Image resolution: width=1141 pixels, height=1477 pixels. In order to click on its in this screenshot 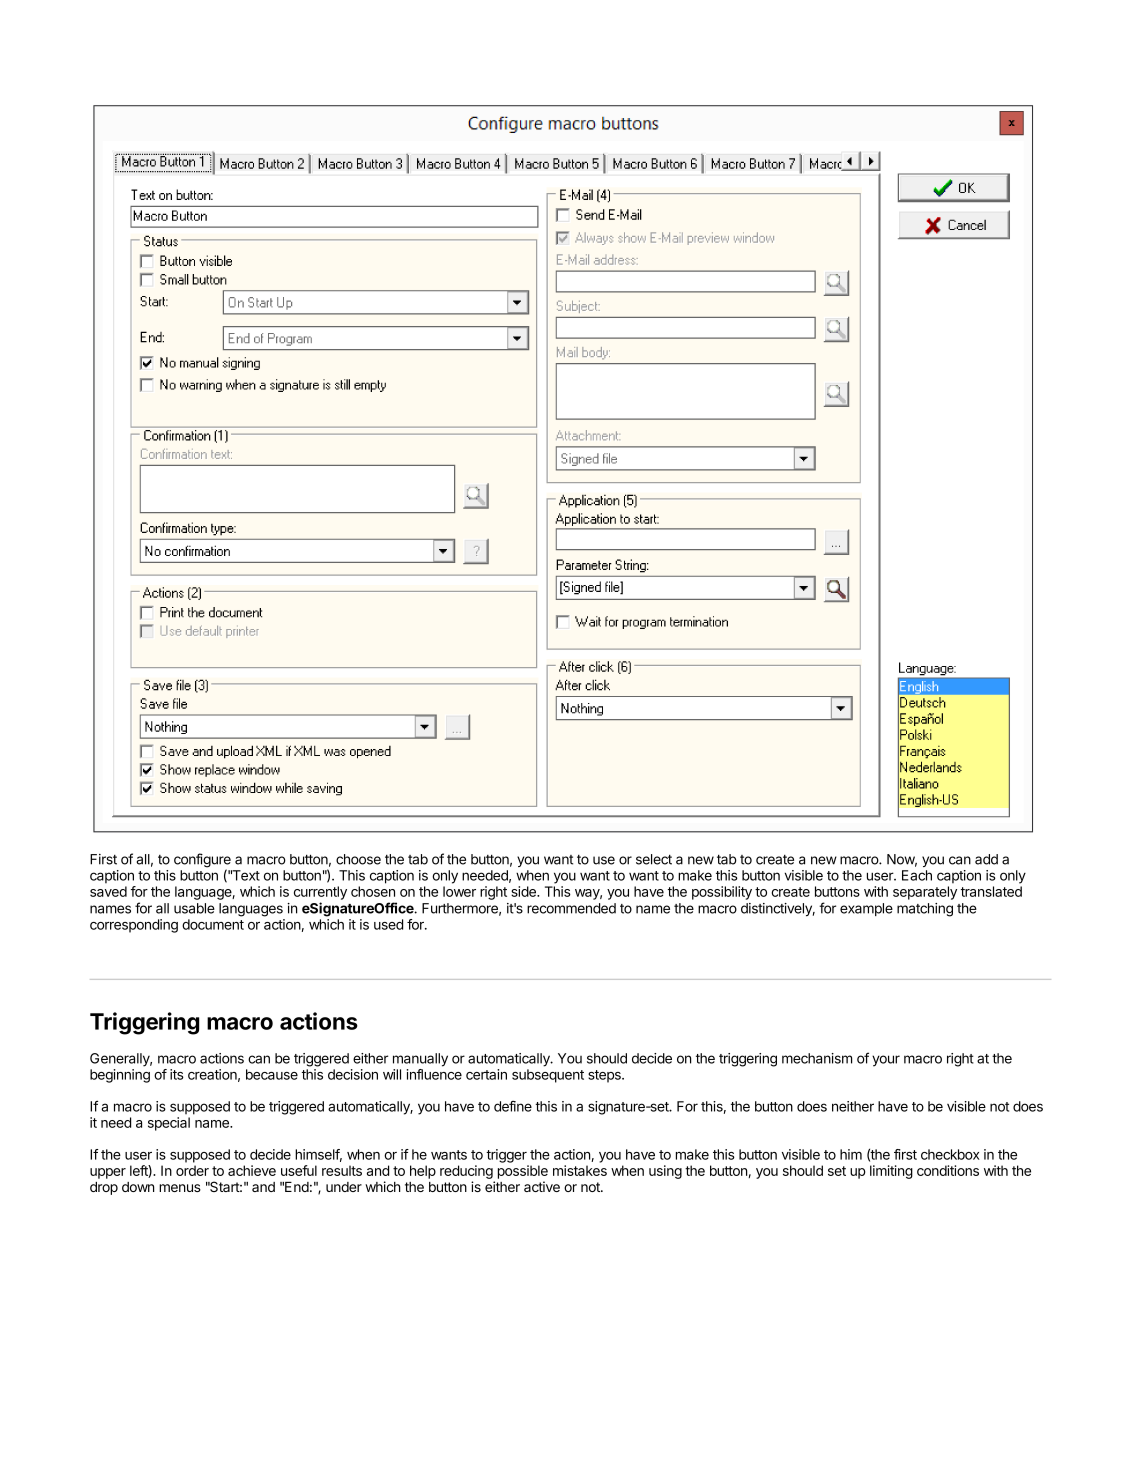, I will do `click(177, 1074)`.
